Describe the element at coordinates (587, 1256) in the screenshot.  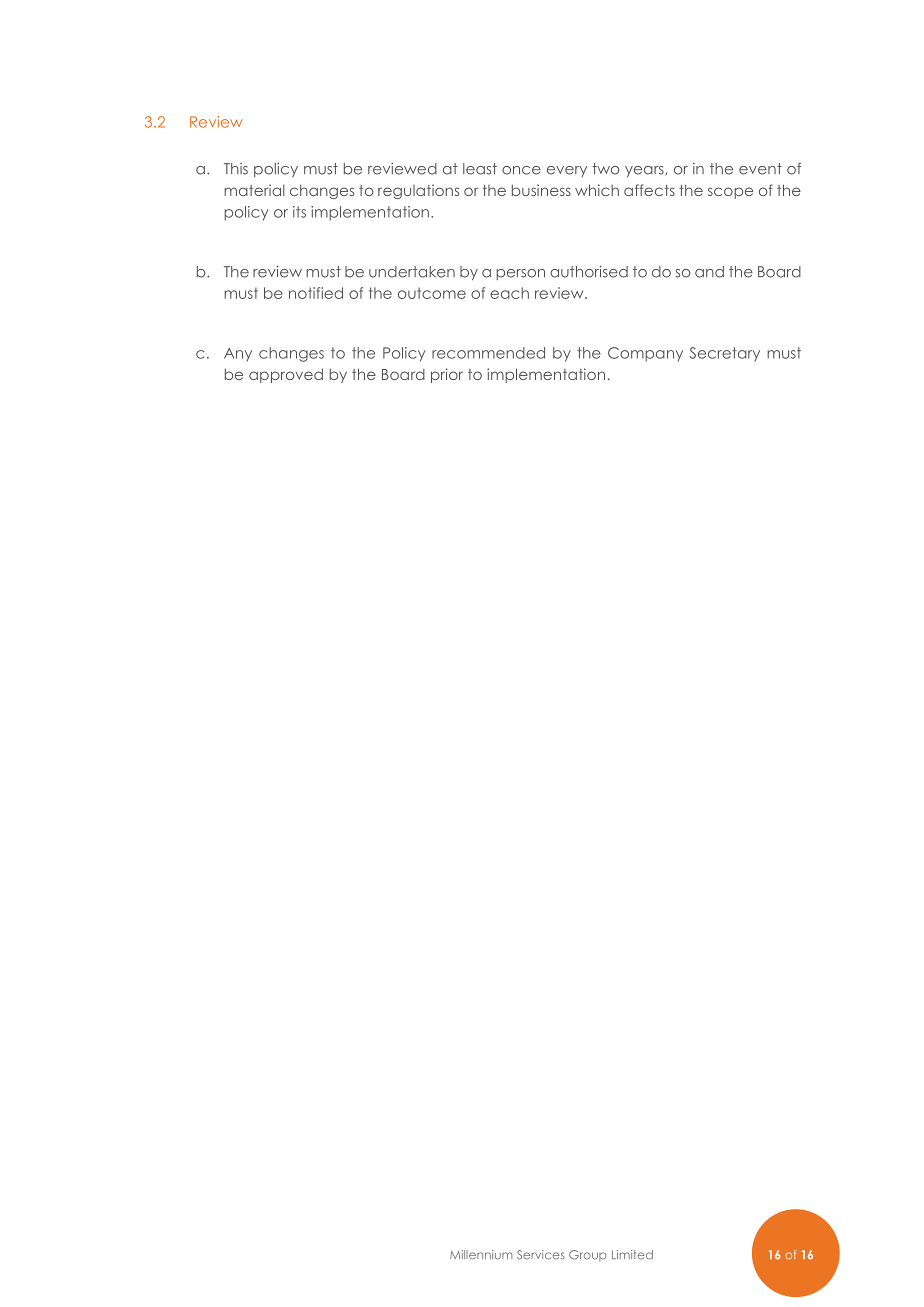
I see `Group` at that location.
